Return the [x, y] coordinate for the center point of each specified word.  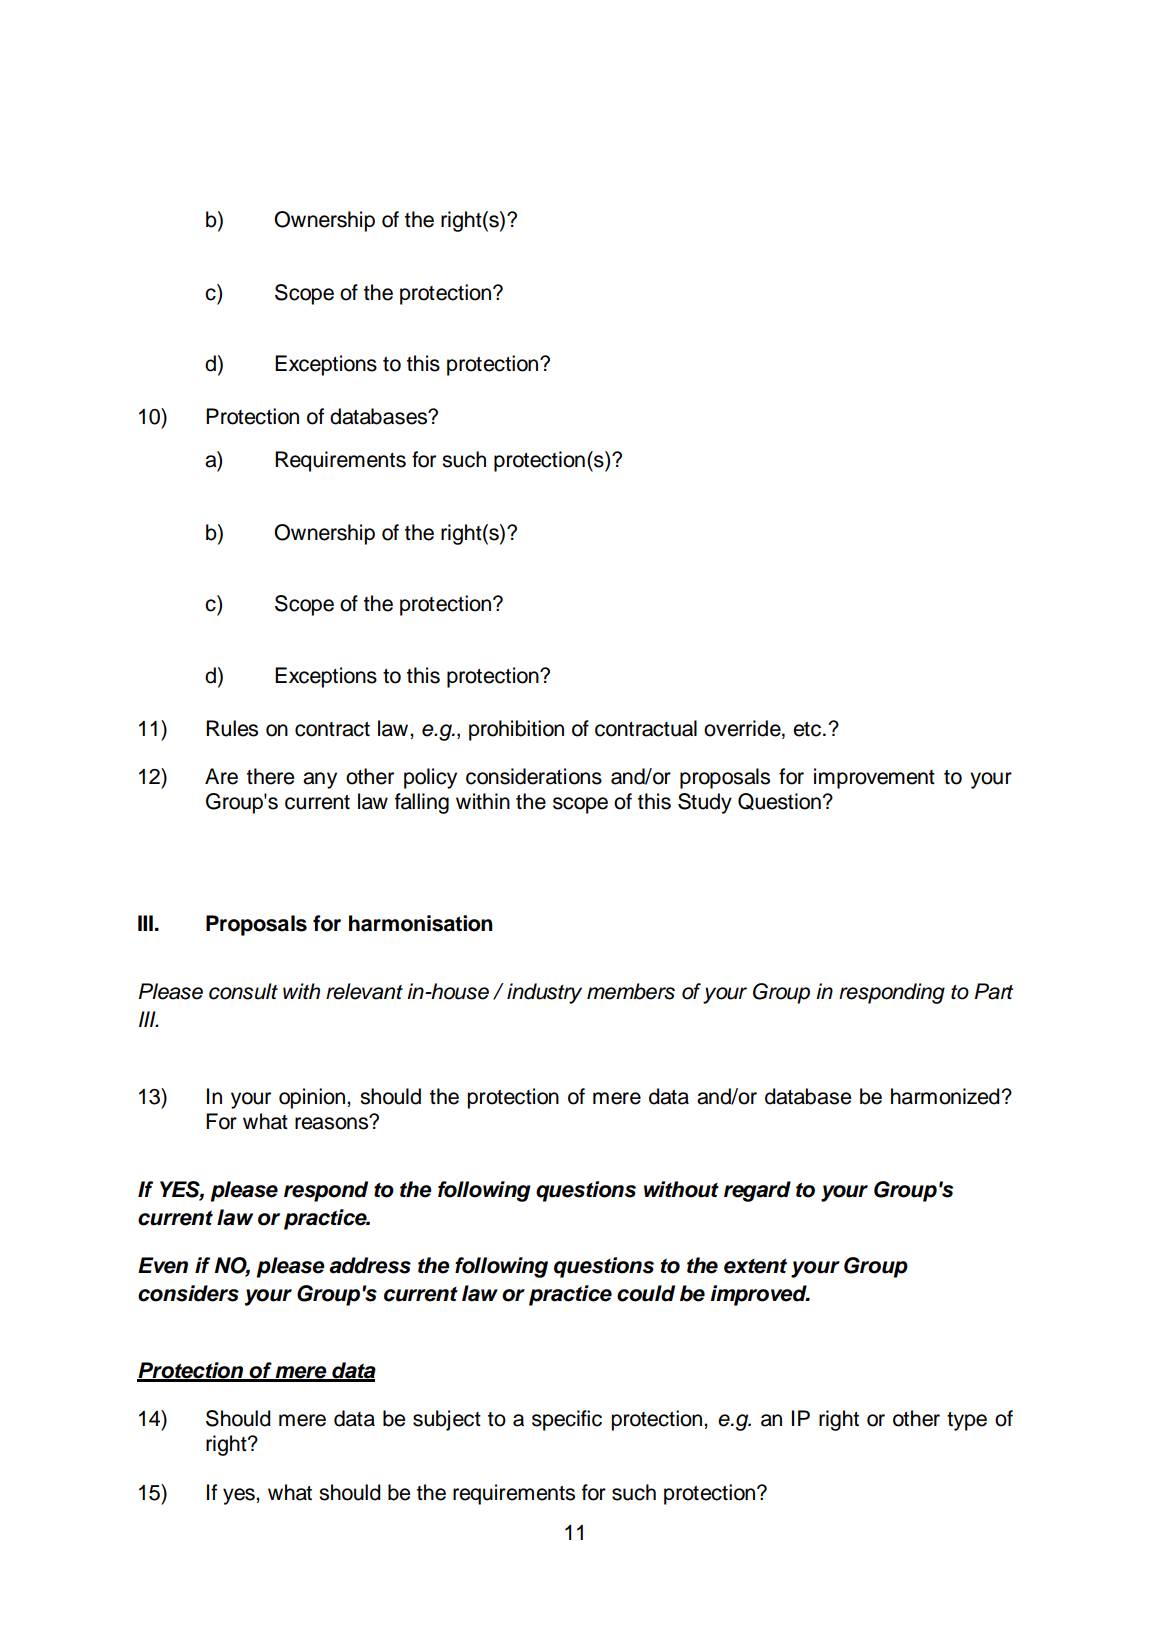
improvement [874, 778]
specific [567, 1420]
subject [447, 1420]
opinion [312, 1098]
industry [544, 993]
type [967, 1421]
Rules [232, 728]
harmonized [945, 1096]
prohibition [516, 730]
